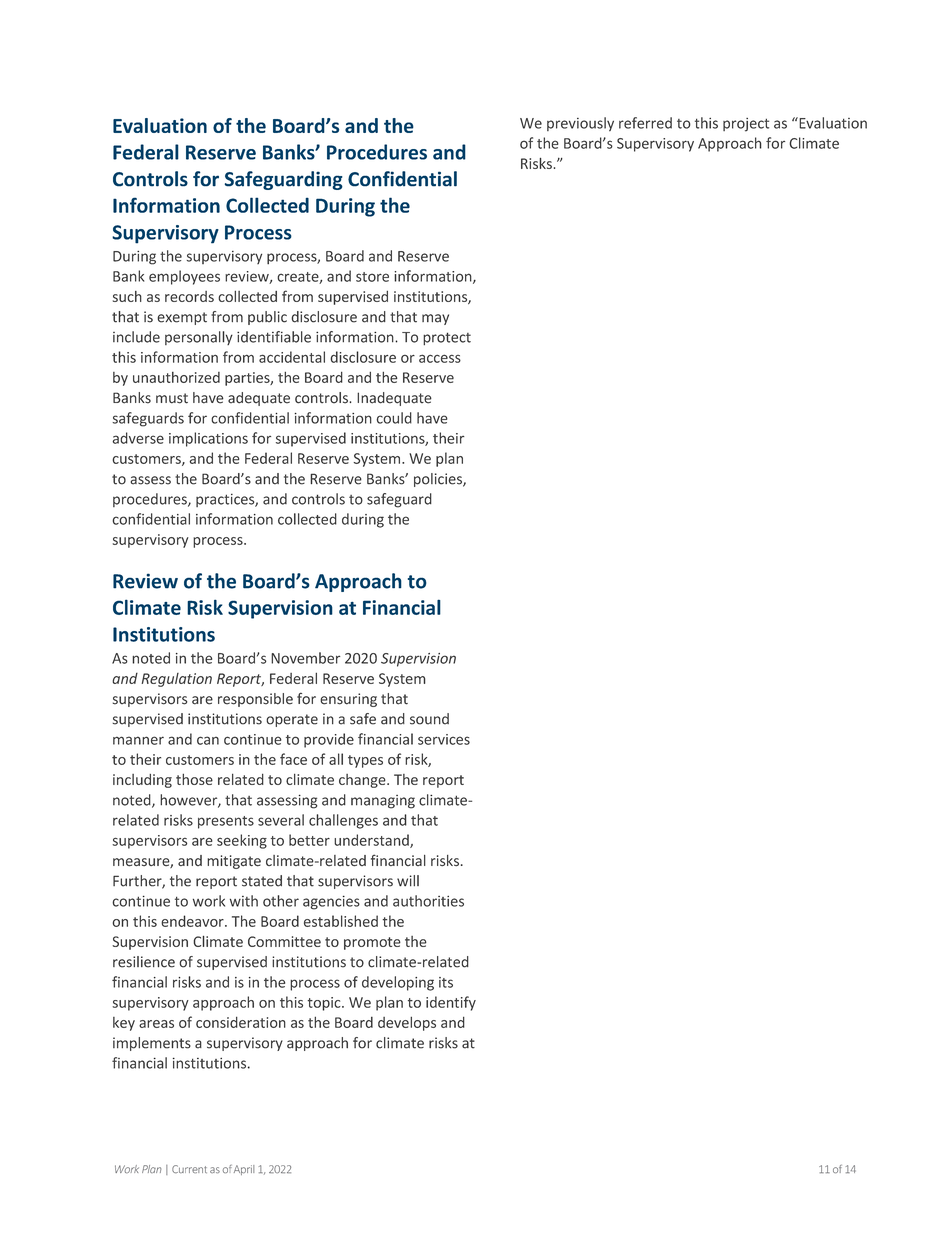 This screenshot has height=1233, width=952. I want to click on Current, so click(189, 1169).
